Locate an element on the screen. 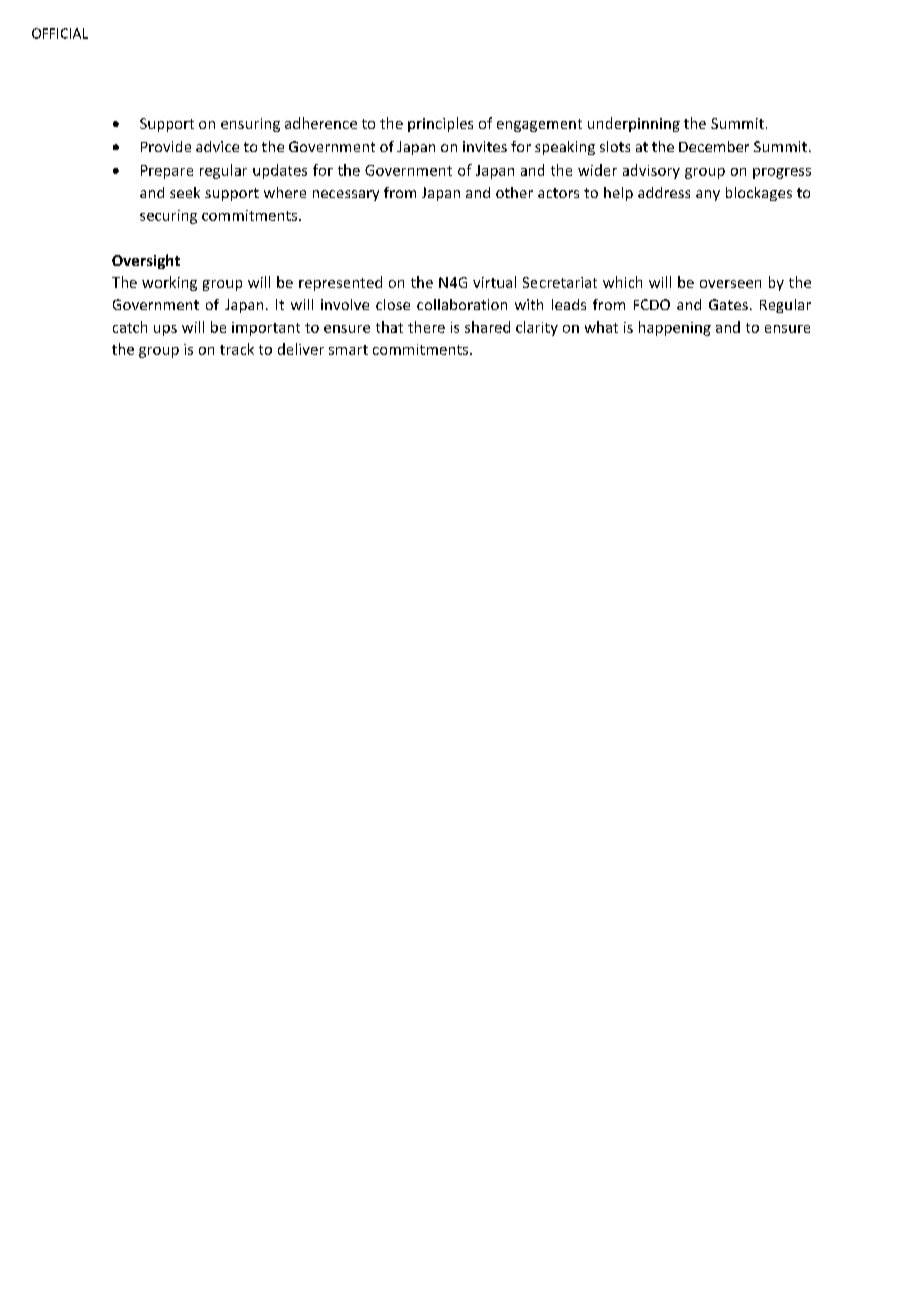 This screenshot has height=1307, width=924. any is located at coordinates (708, 195).
